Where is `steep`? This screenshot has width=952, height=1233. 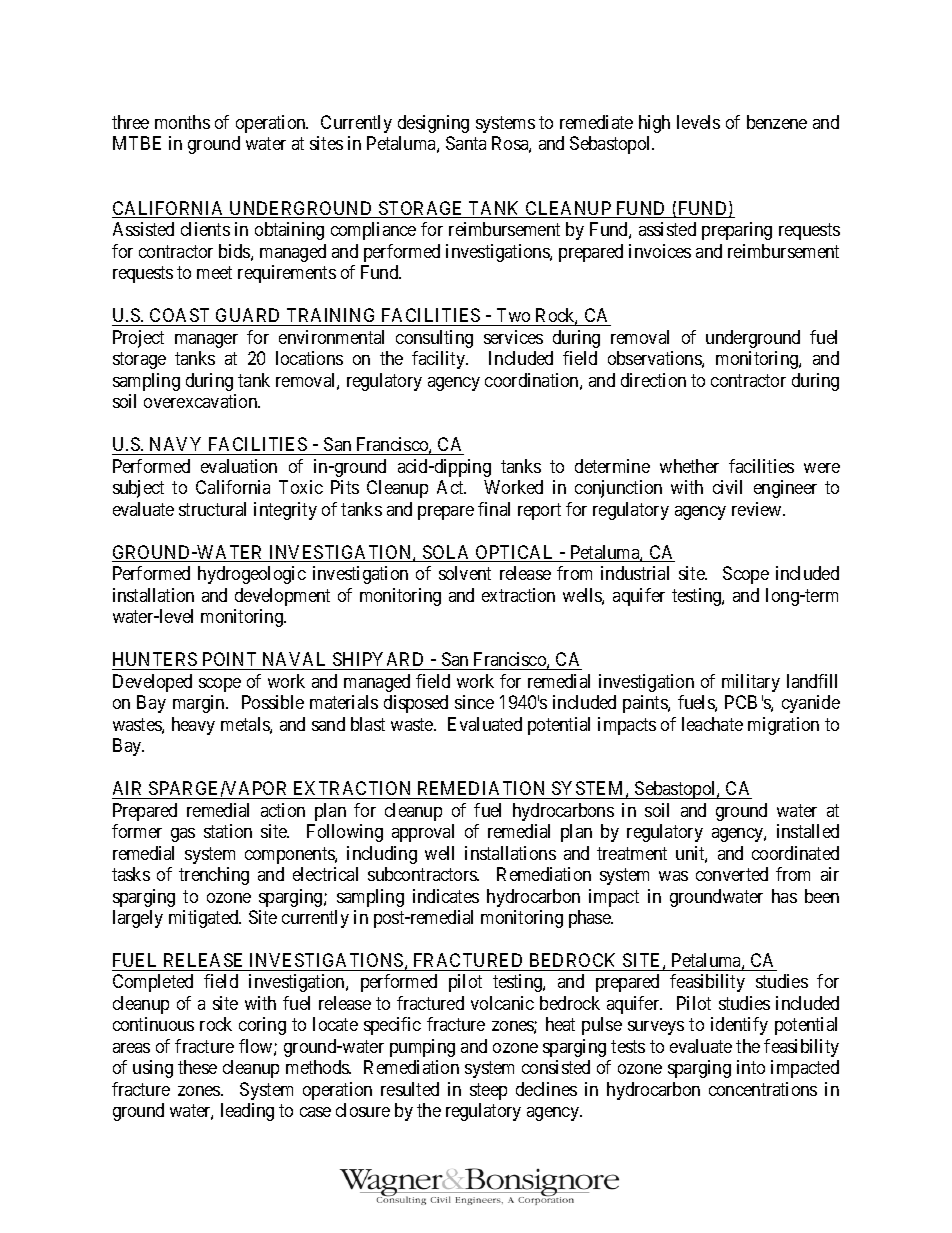
steep is located at coordinates (488, 1091).
